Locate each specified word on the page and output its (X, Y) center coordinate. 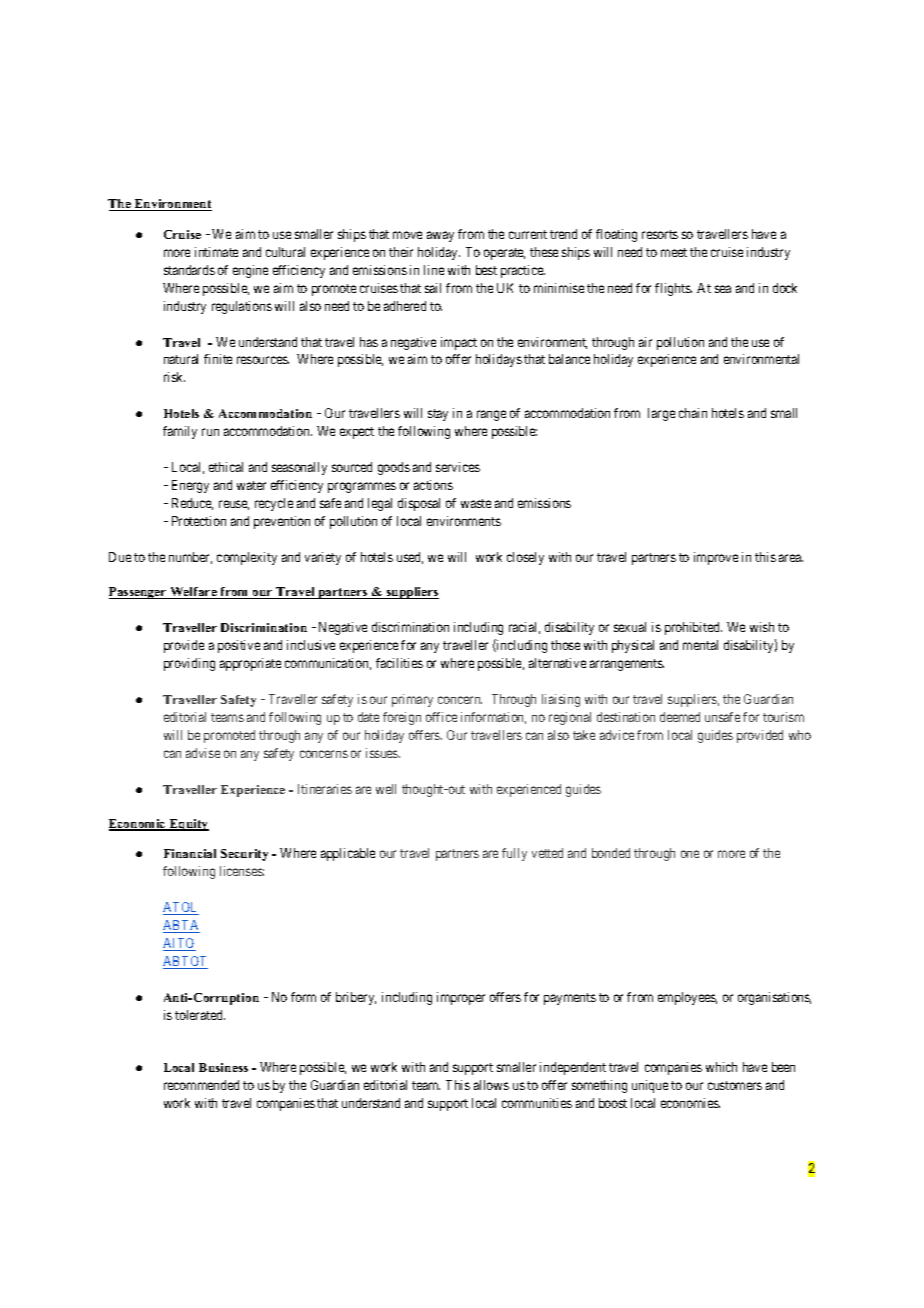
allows (491, 1085)
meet (674, 252)
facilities (399, 663)
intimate (216, 252)
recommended (201, 1085)
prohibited (693, 628)
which (721, 1067)
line (434, 270)
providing (189, 664)
